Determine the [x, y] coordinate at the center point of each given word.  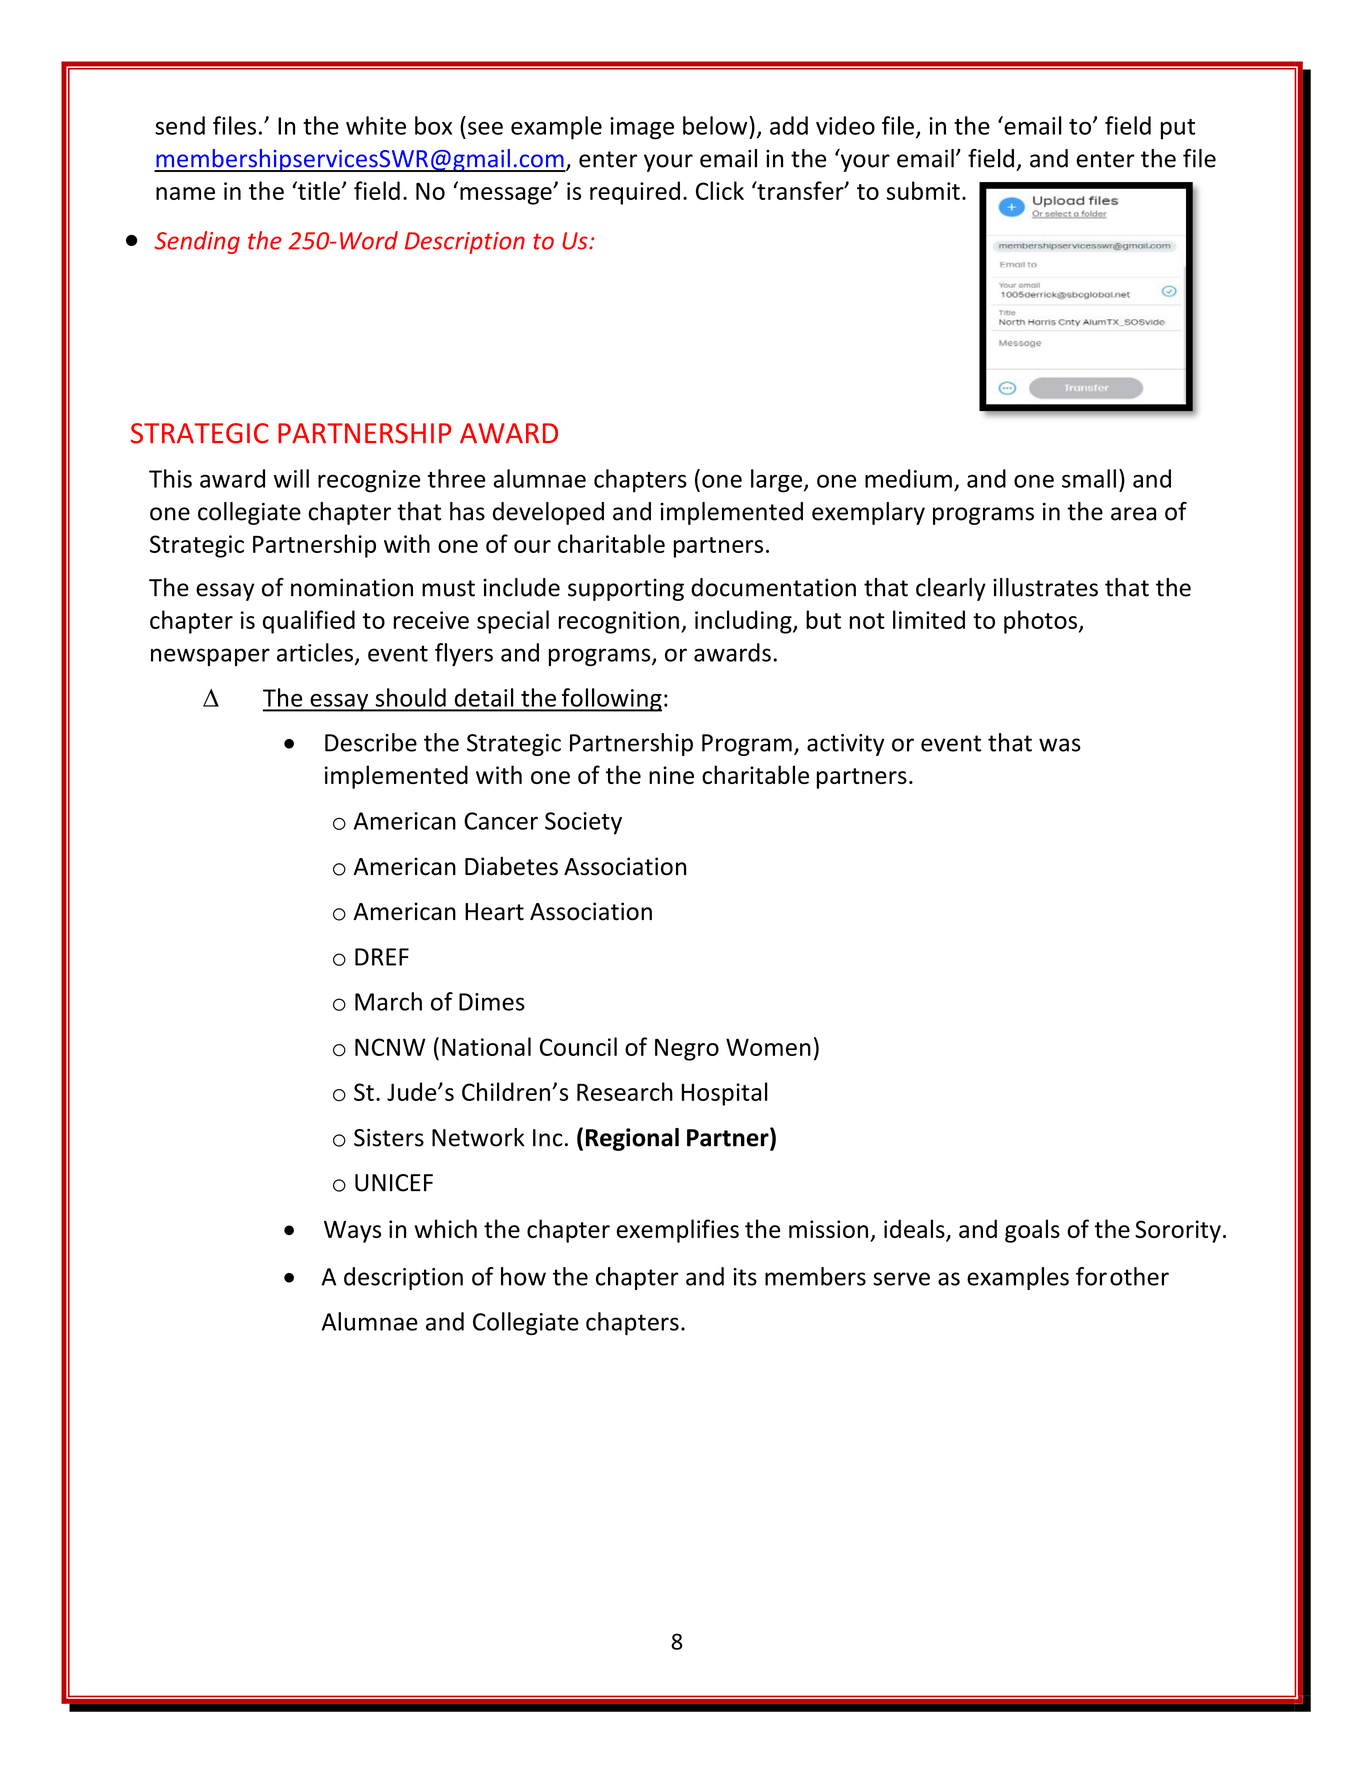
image [642, 128]
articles [316, 653]
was [1060, 745]
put [1178, 129]
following [610, 700]
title [318, 190]
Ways [352, 1232]
